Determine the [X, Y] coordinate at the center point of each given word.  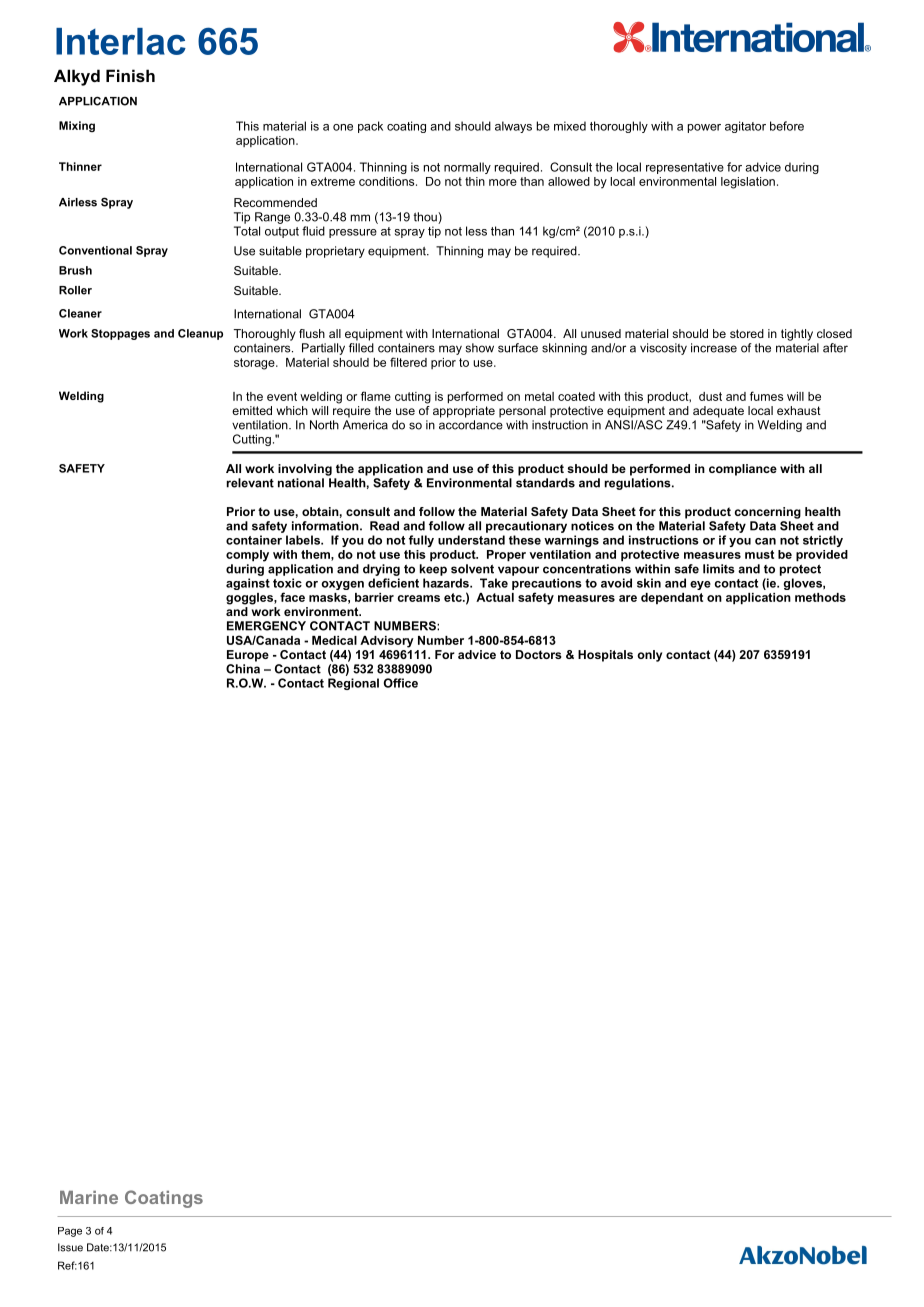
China [243, 669]
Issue [70, 1247]
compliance [743, 470]
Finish [130, 75]
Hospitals [605, 656]
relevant [250, 483]
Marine [89, 1197]
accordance [471, 425]
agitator [745, 127]
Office [401, 683]
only [649, 656]
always [513, 127]
